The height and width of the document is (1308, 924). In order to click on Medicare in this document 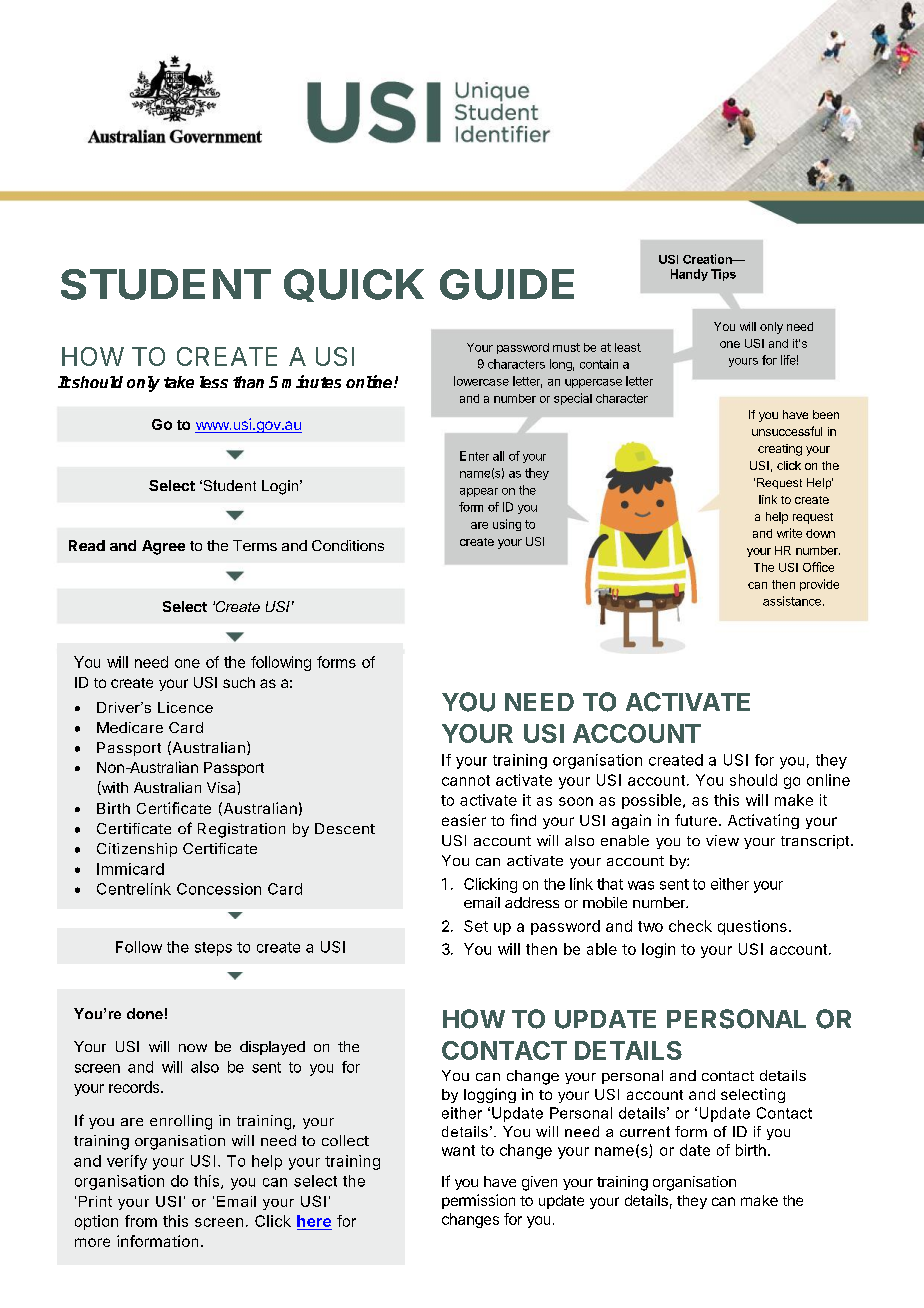, I will do `click(130, 727)`.
